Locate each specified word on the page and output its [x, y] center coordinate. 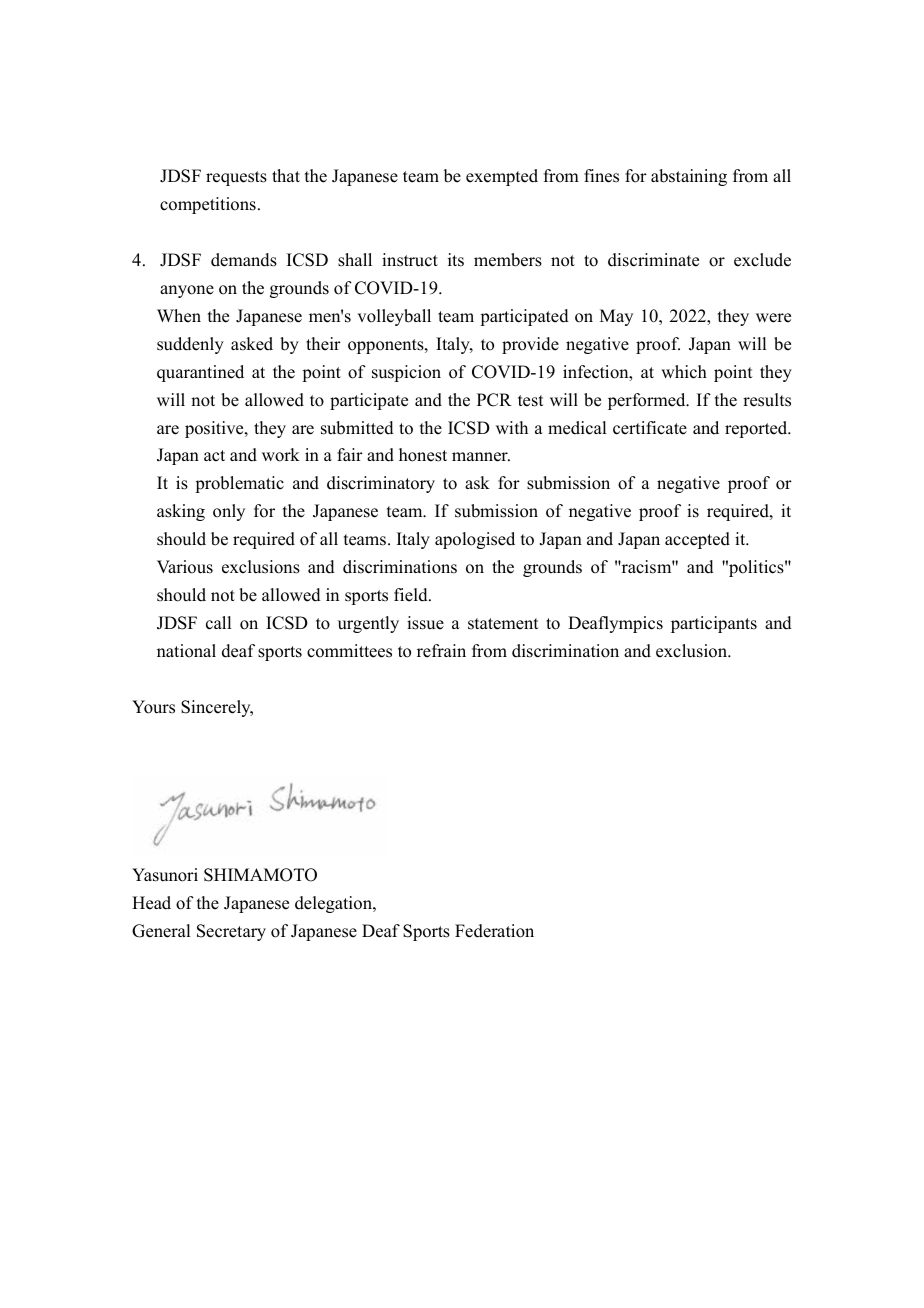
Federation [494, 931]
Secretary [231, 932]
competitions [208, 205]
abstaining [689, 177]
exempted [502, 177]
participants [714, 624]
